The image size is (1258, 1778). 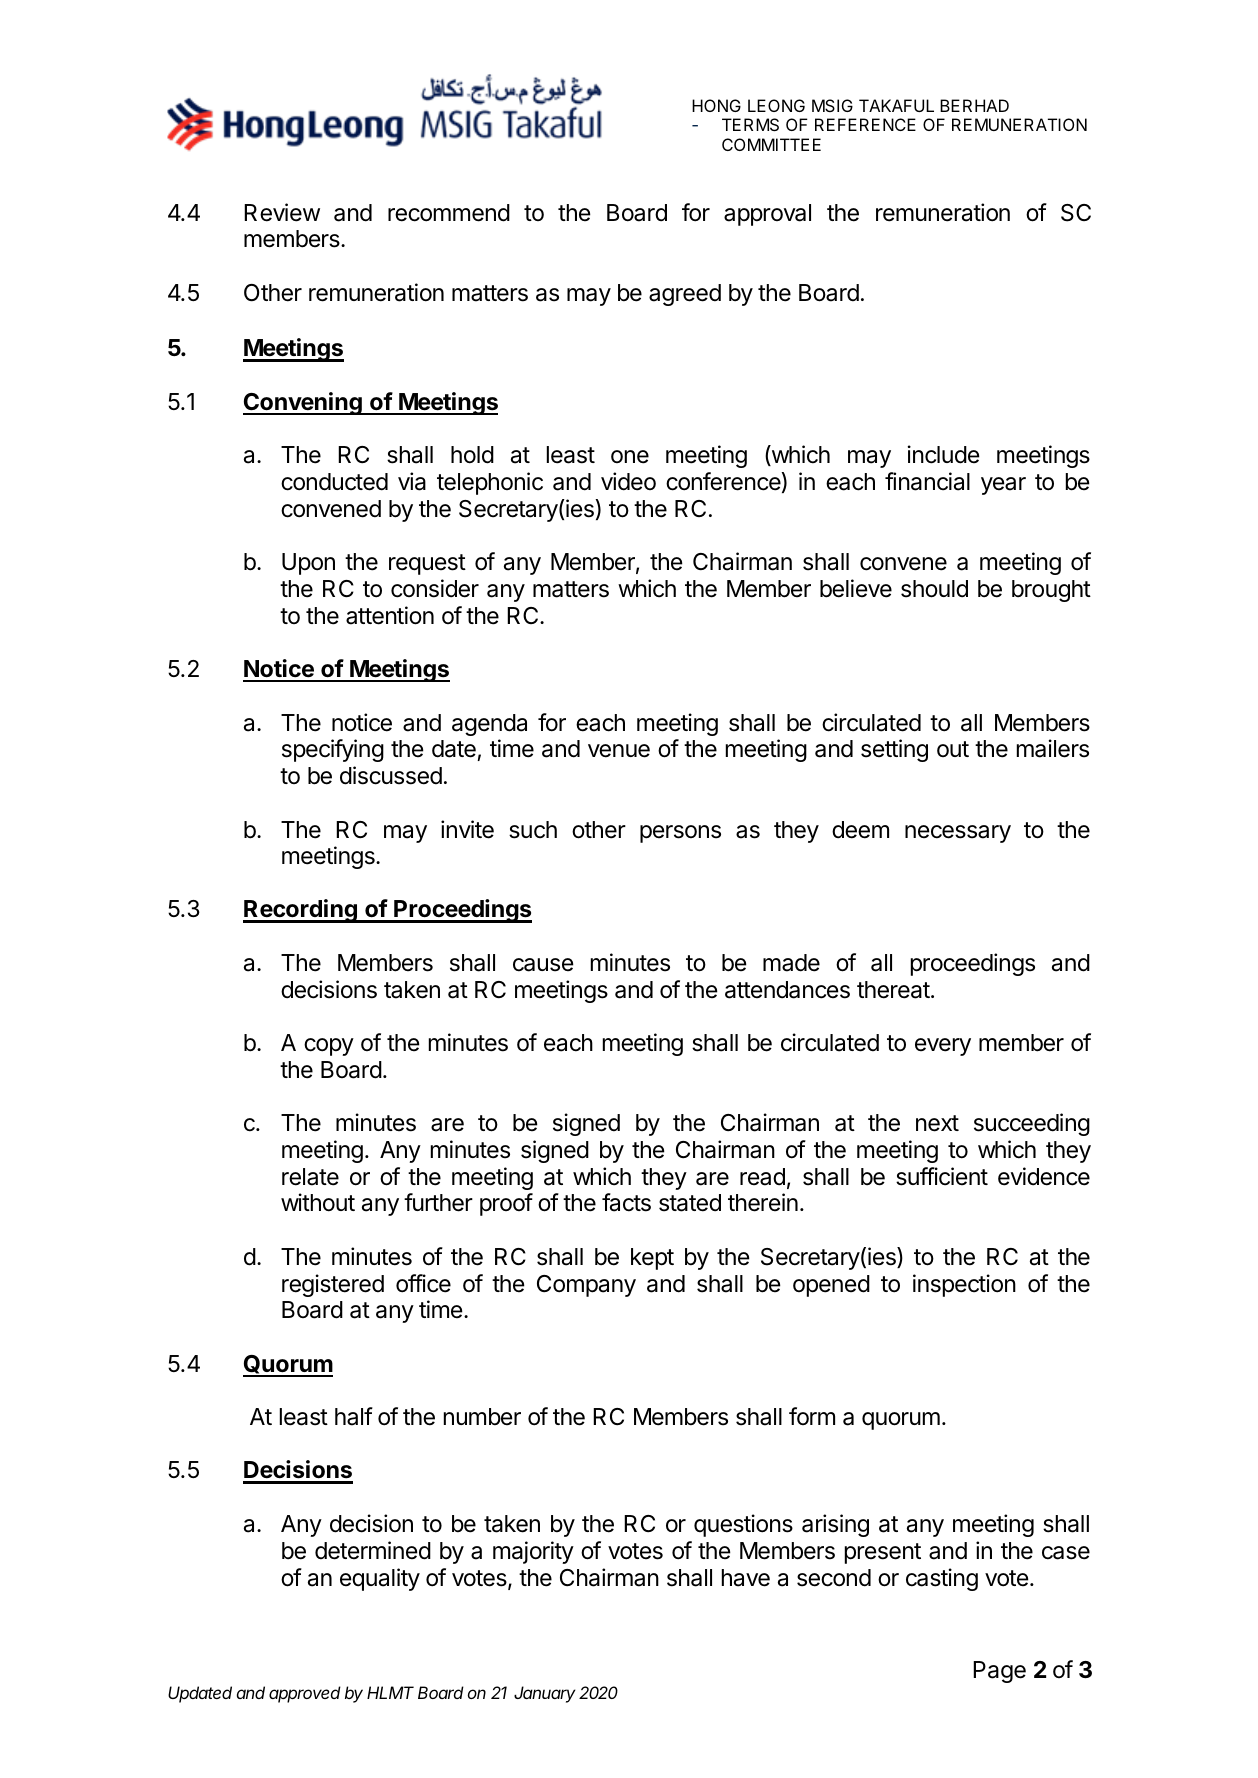 What do you see at coordinates (1003, 486) in the screenshot?
I see `year` at bounding box center [1003, 486].
